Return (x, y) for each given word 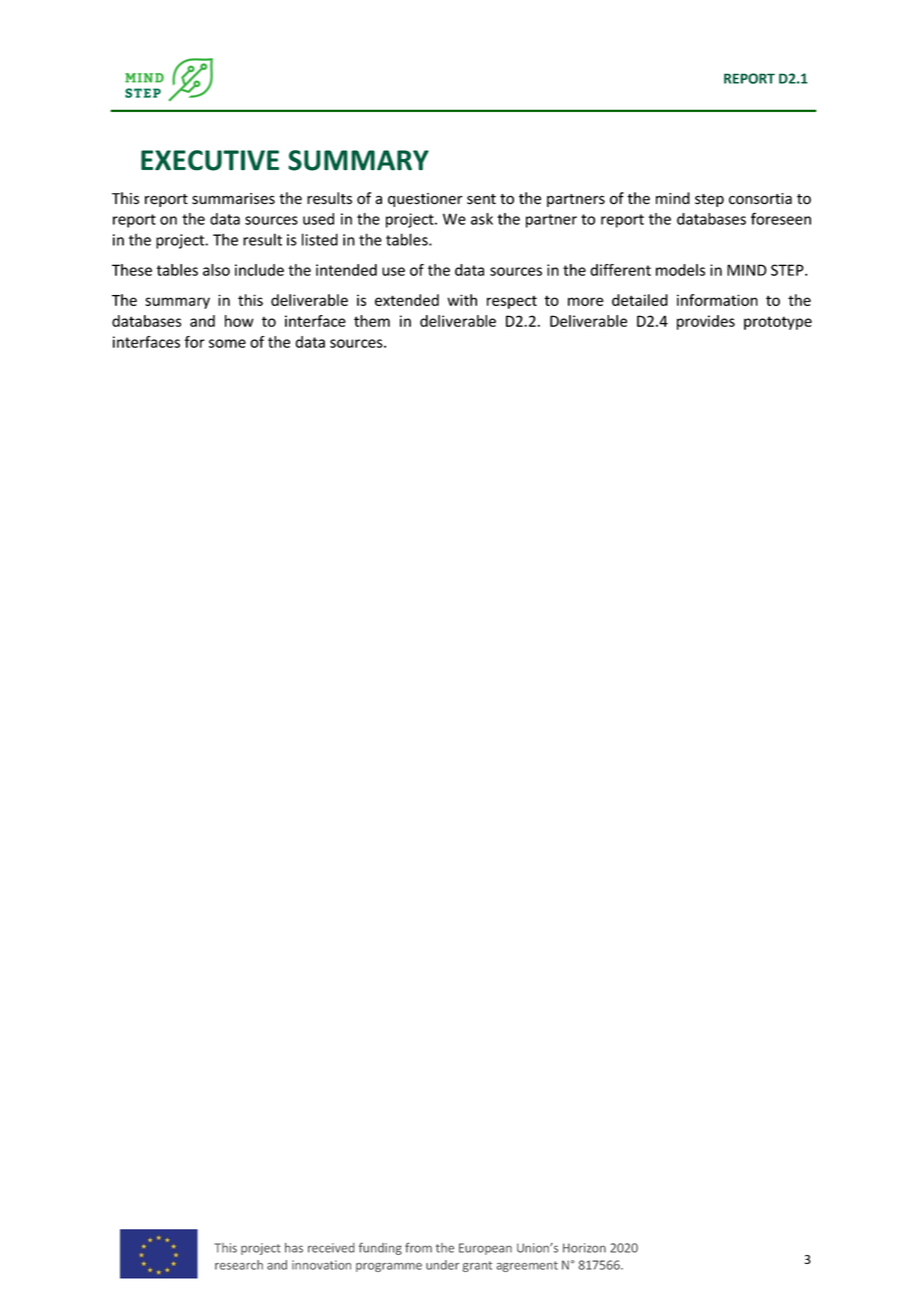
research (239, 1265)
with (462, 300)
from (418, 1247)
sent (481, 199)
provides (706, 322)
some (227, 343)
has (294, 1248)
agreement (527, 1266)
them (372, 321)
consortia (760, 199)
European (485, 1249)
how (239, 321)
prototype (778, 323)
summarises (233, 199)
